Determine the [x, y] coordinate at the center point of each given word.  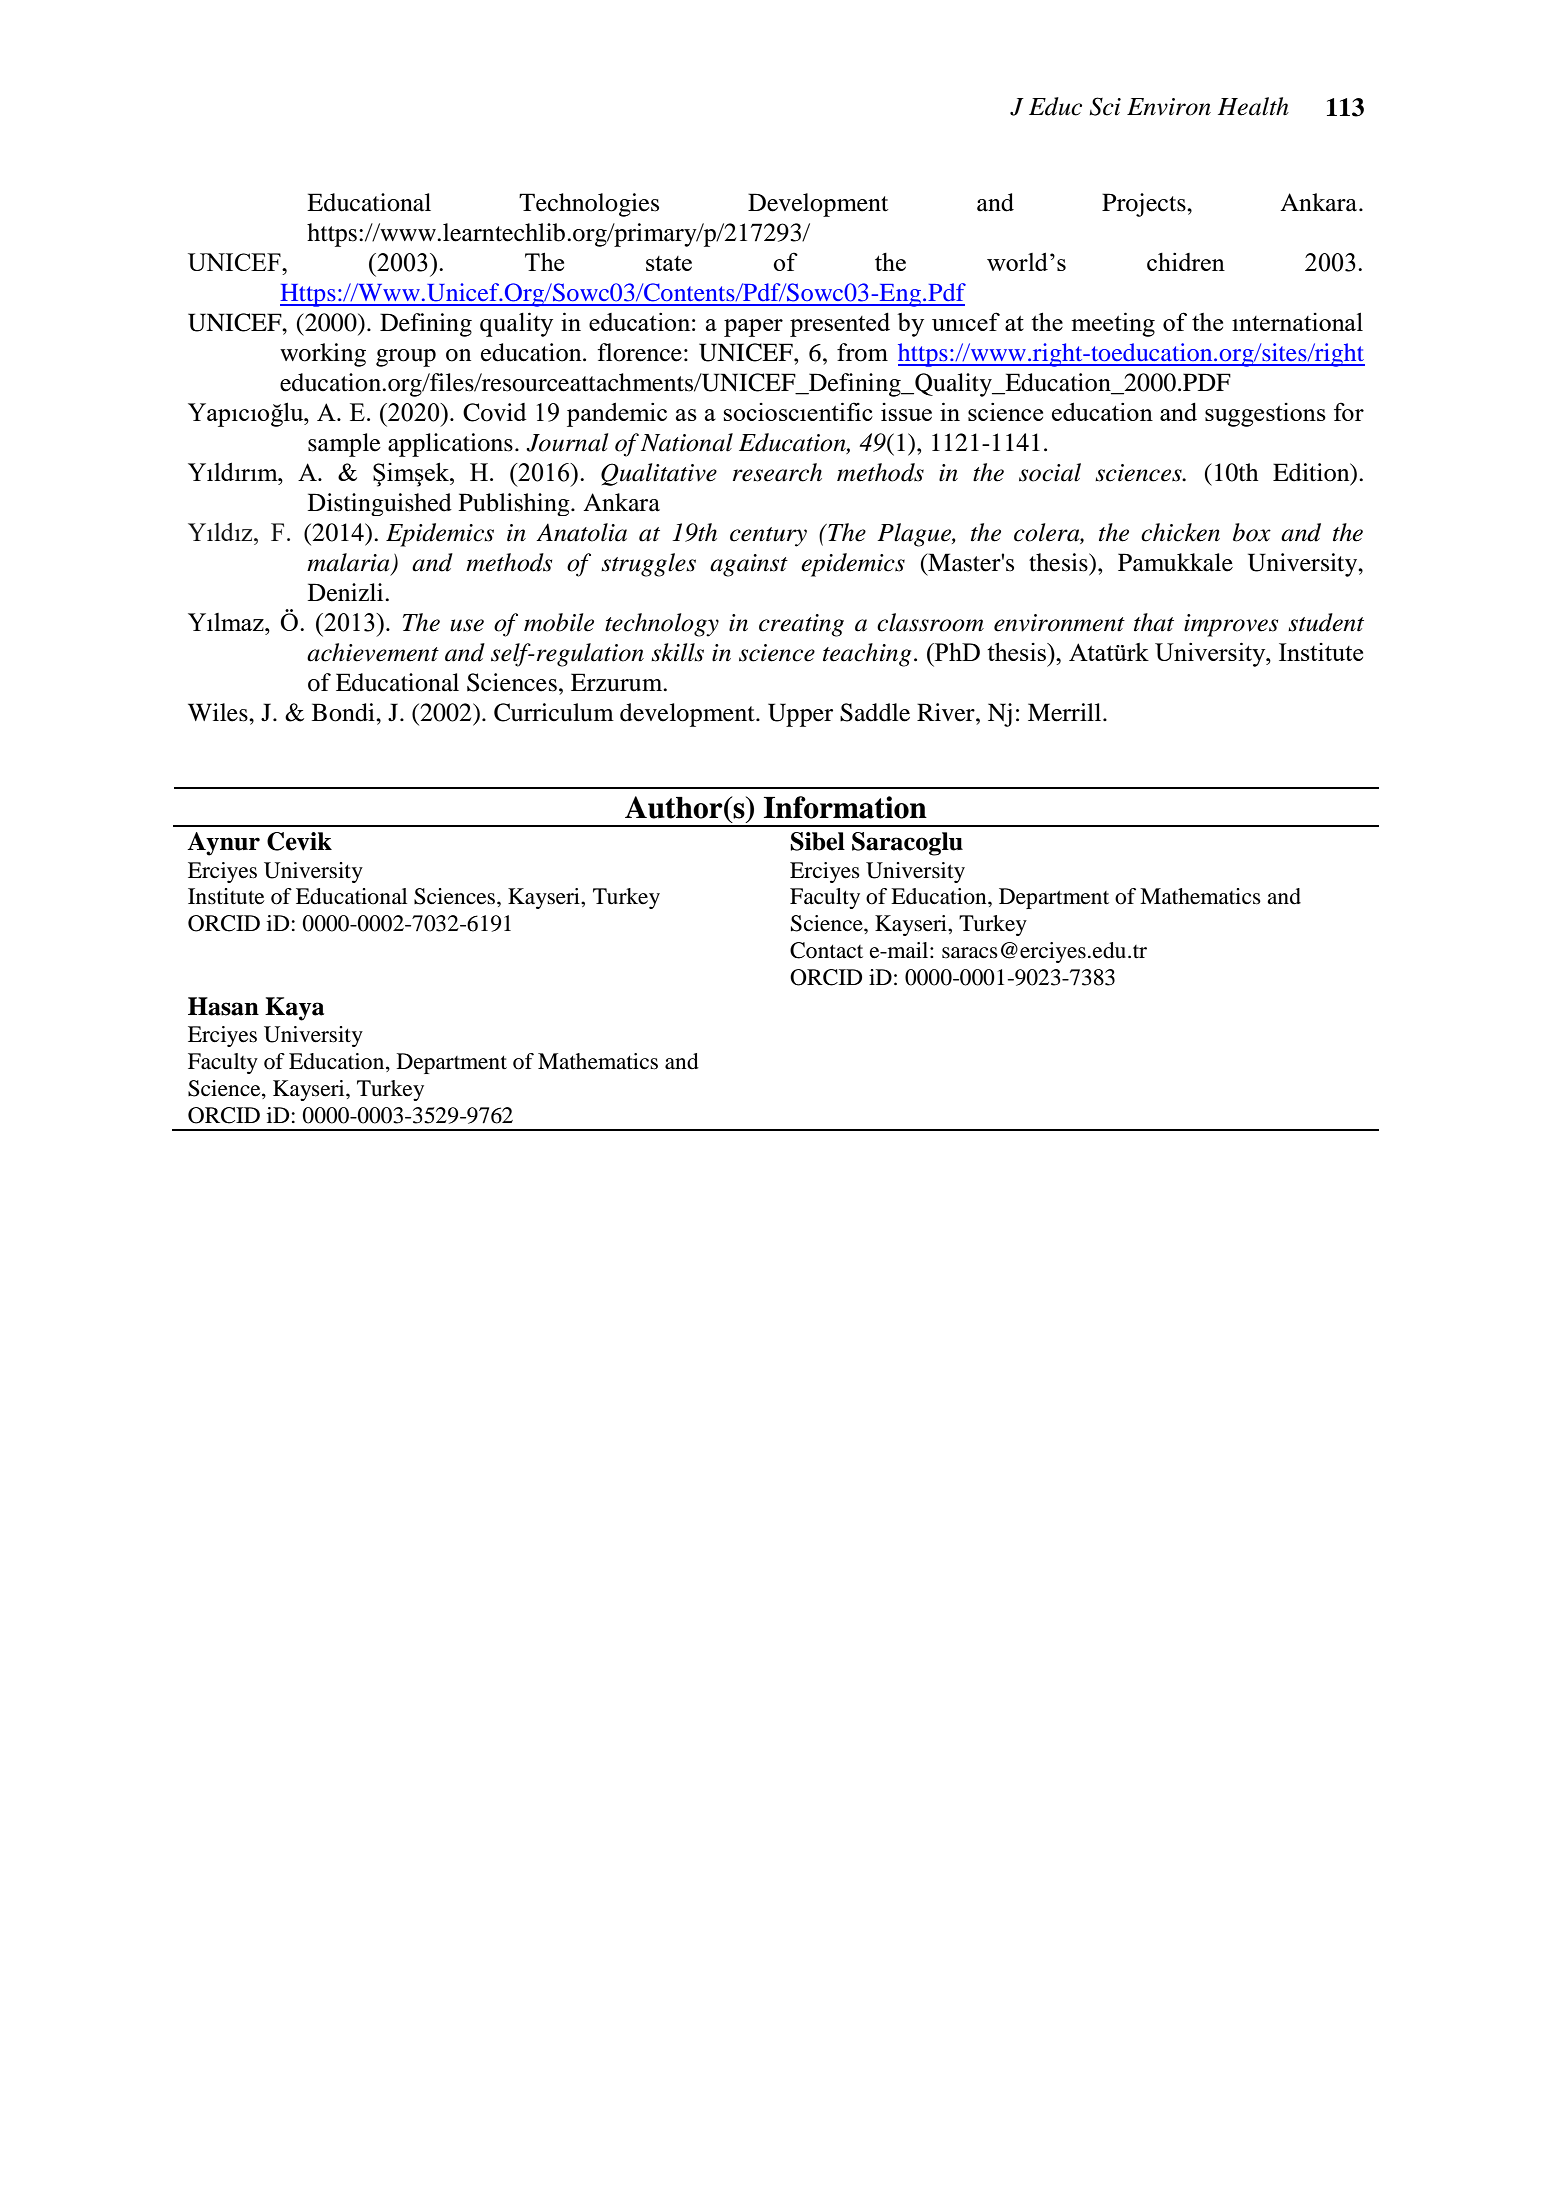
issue [906, 412]
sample [344, 445]
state [669, 263]
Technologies [589, 205]
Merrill [1066, 712]
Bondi [344, 712]
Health [1253, 106]
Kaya [294, 1009]
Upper [800, 715]
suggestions [1265, 415]
